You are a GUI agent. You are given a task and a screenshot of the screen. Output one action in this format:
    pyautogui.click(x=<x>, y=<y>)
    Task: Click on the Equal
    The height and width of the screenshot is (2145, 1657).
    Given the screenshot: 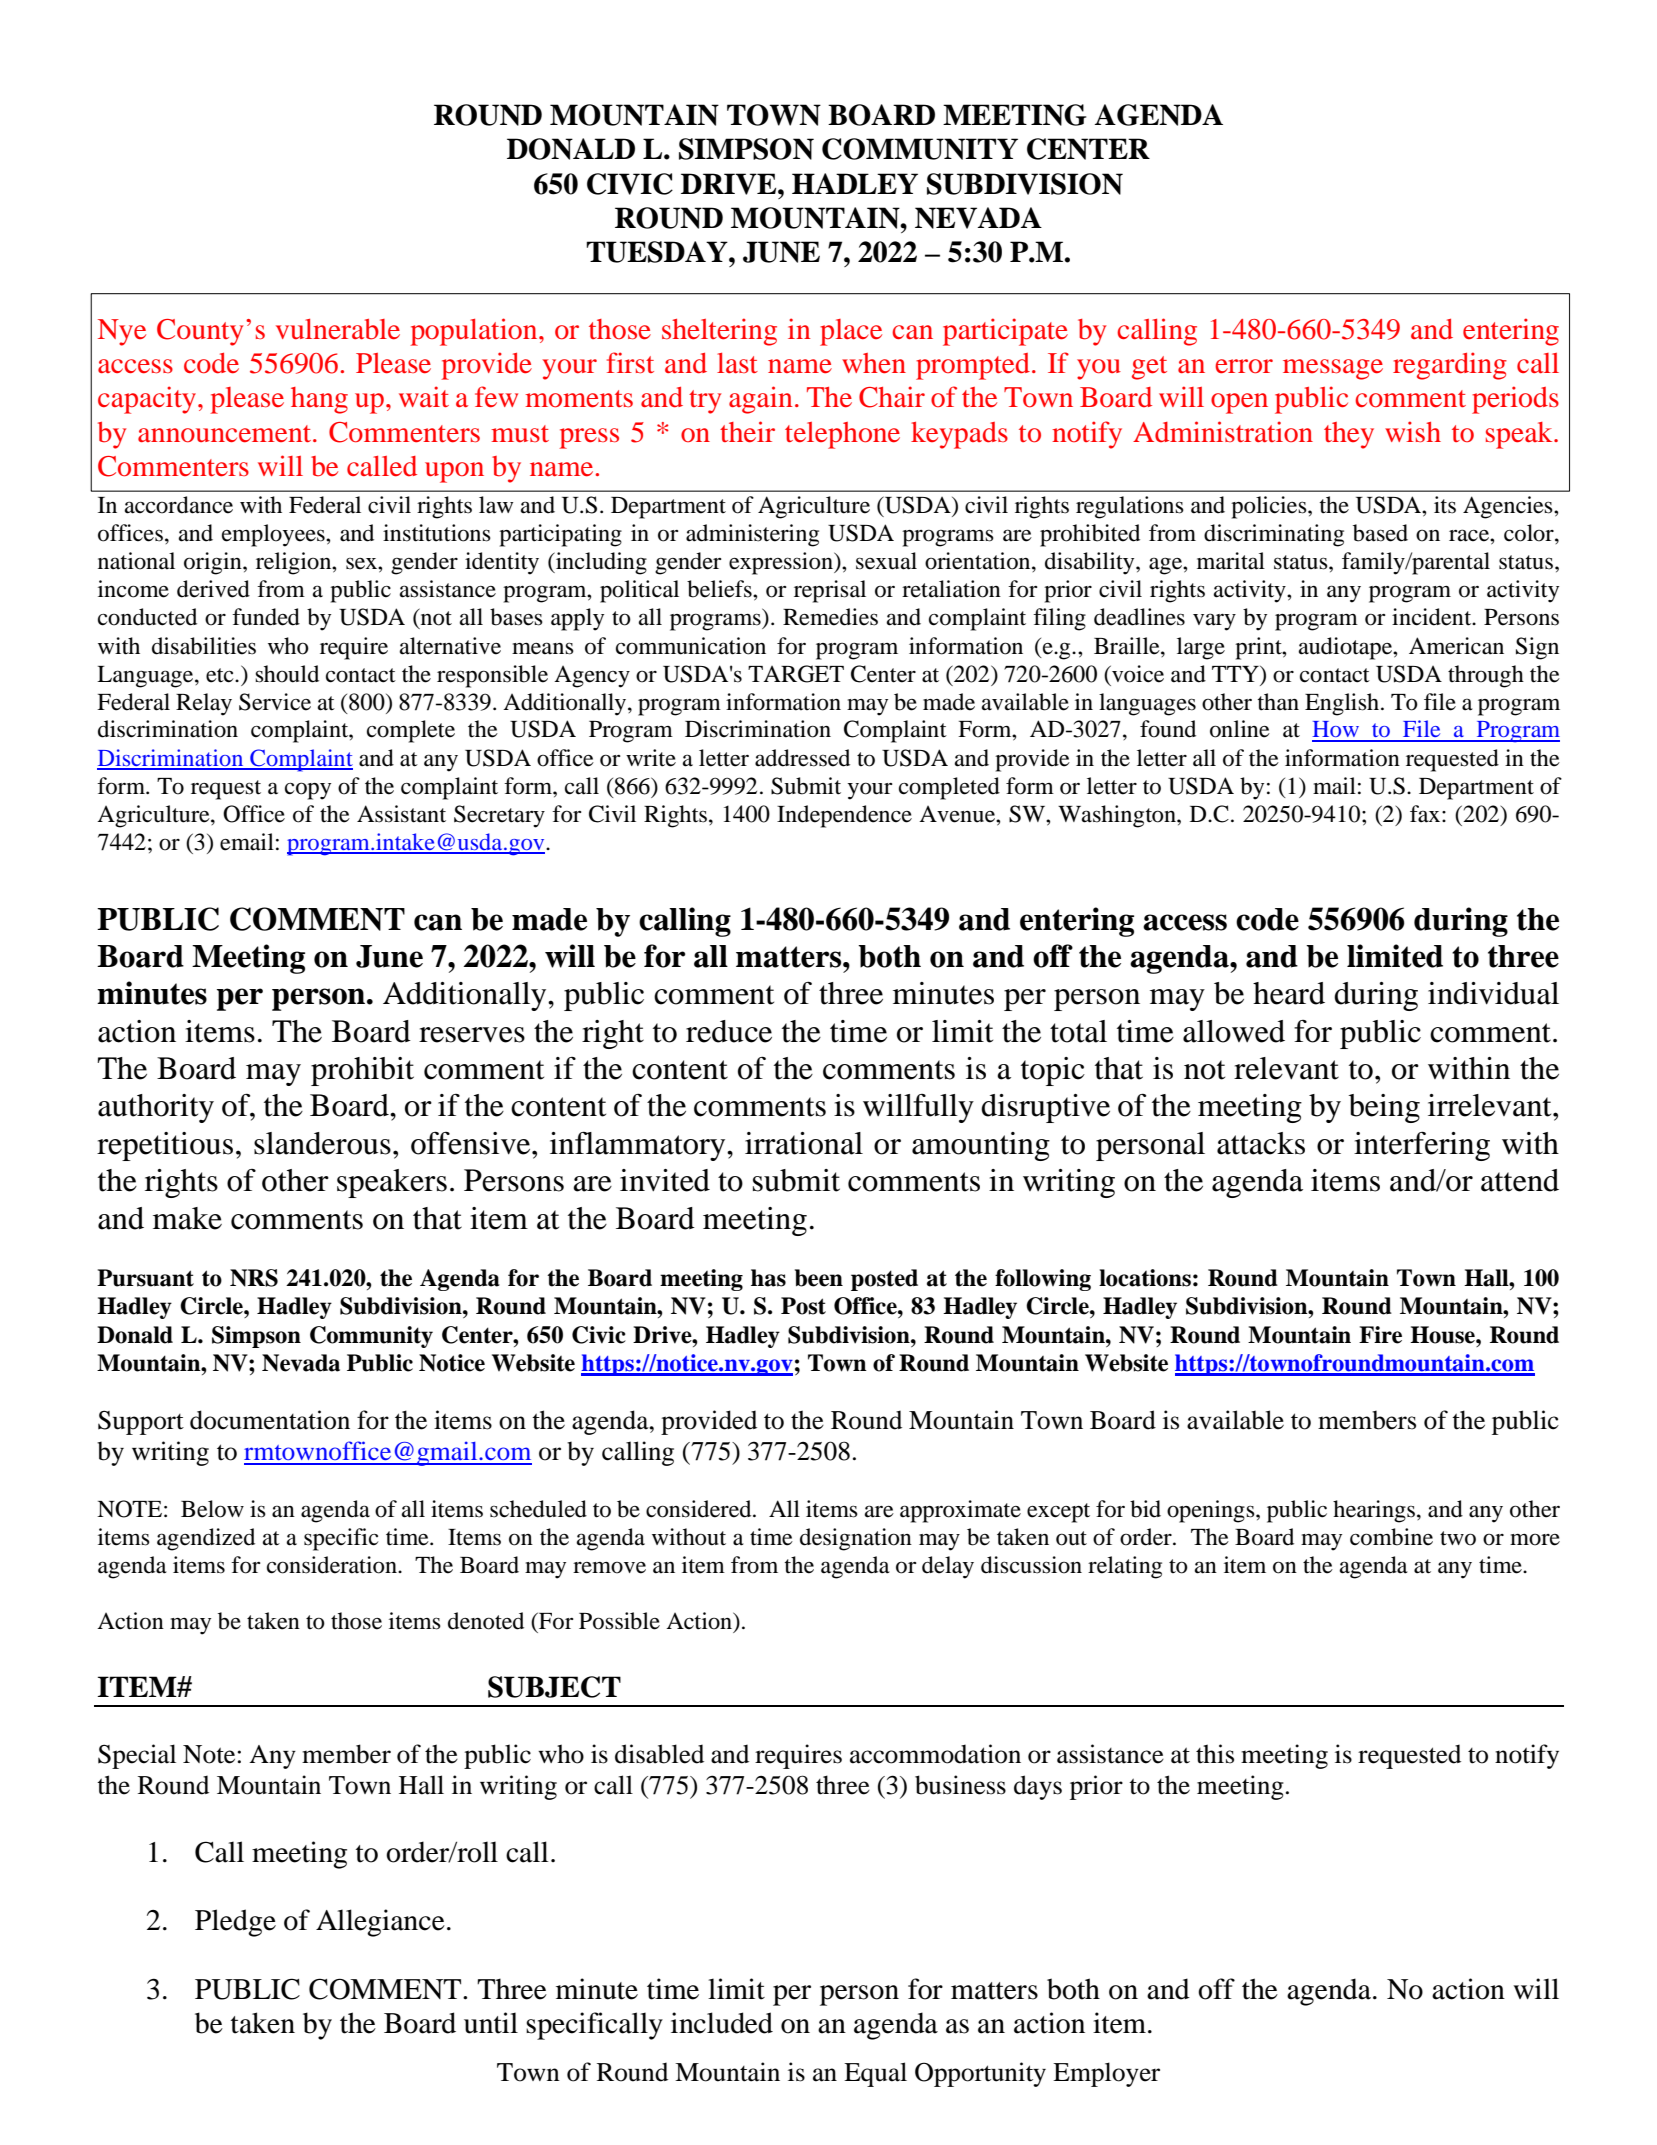 What is the action you would take?
    pyautogui.click(x=875, y=2074)
